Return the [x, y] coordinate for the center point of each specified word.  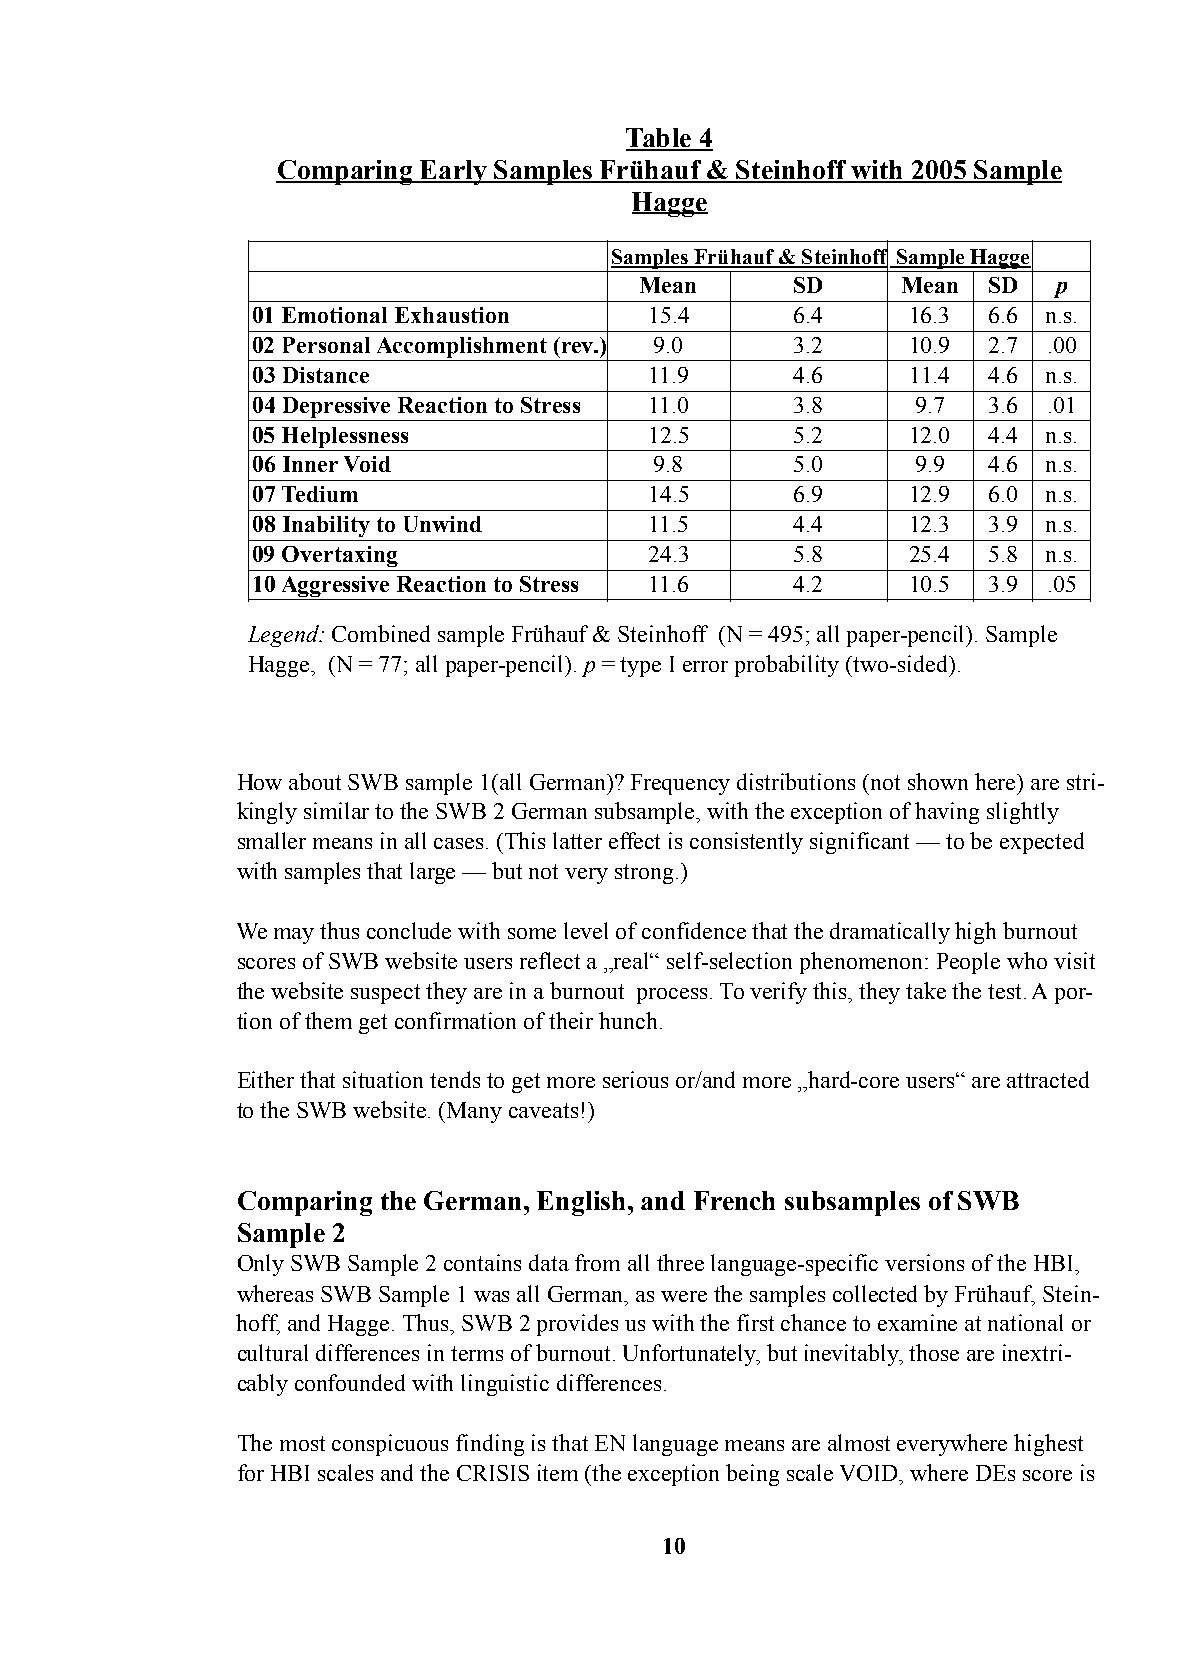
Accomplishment [462, 347]
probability [787, 666]
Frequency [680, 784]
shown [938, 781]
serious [635, 1079]
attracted [1048, 1079]
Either [266, 1079]
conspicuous [390, 1445]
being [752, 1475]
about [315, 781]
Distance [326, 375]
